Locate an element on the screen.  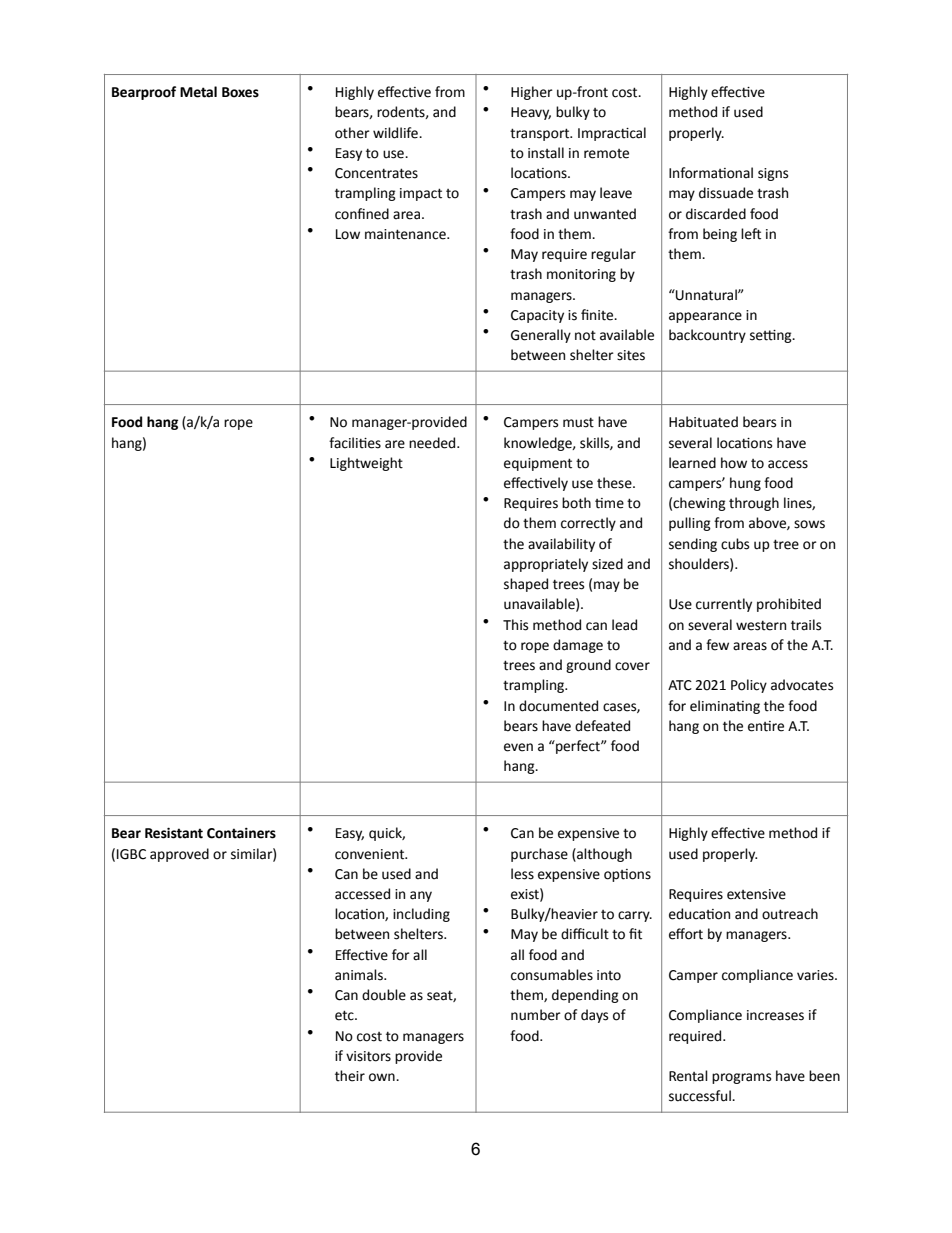
signs is located at coordinates (773, 174).
